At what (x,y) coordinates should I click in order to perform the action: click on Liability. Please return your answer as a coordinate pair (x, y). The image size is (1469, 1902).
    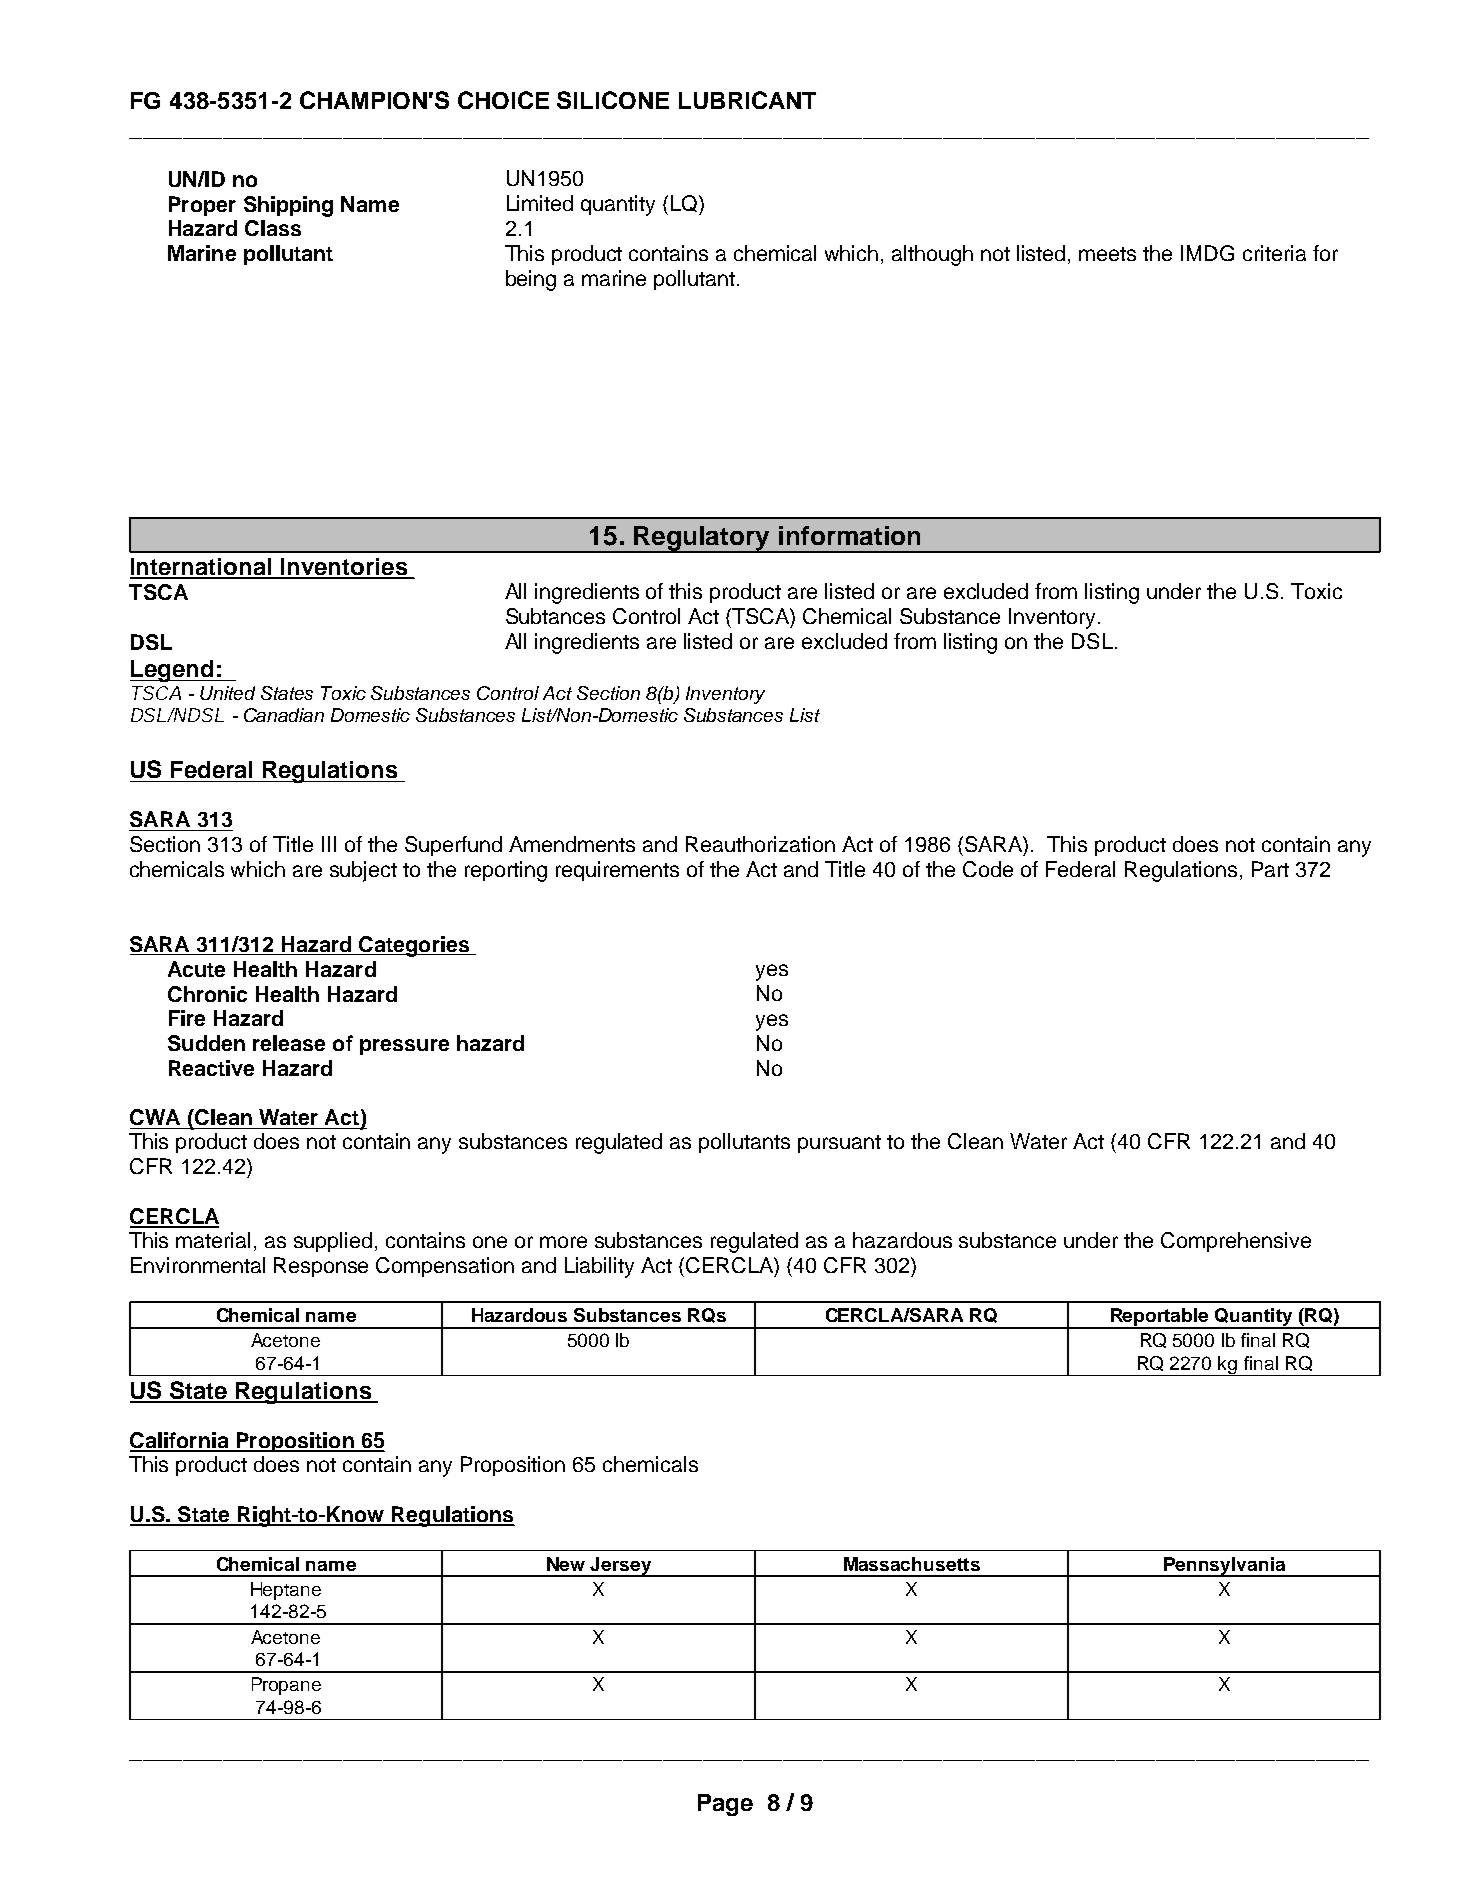
    Looking at the image, I should click on (599, 1267).
